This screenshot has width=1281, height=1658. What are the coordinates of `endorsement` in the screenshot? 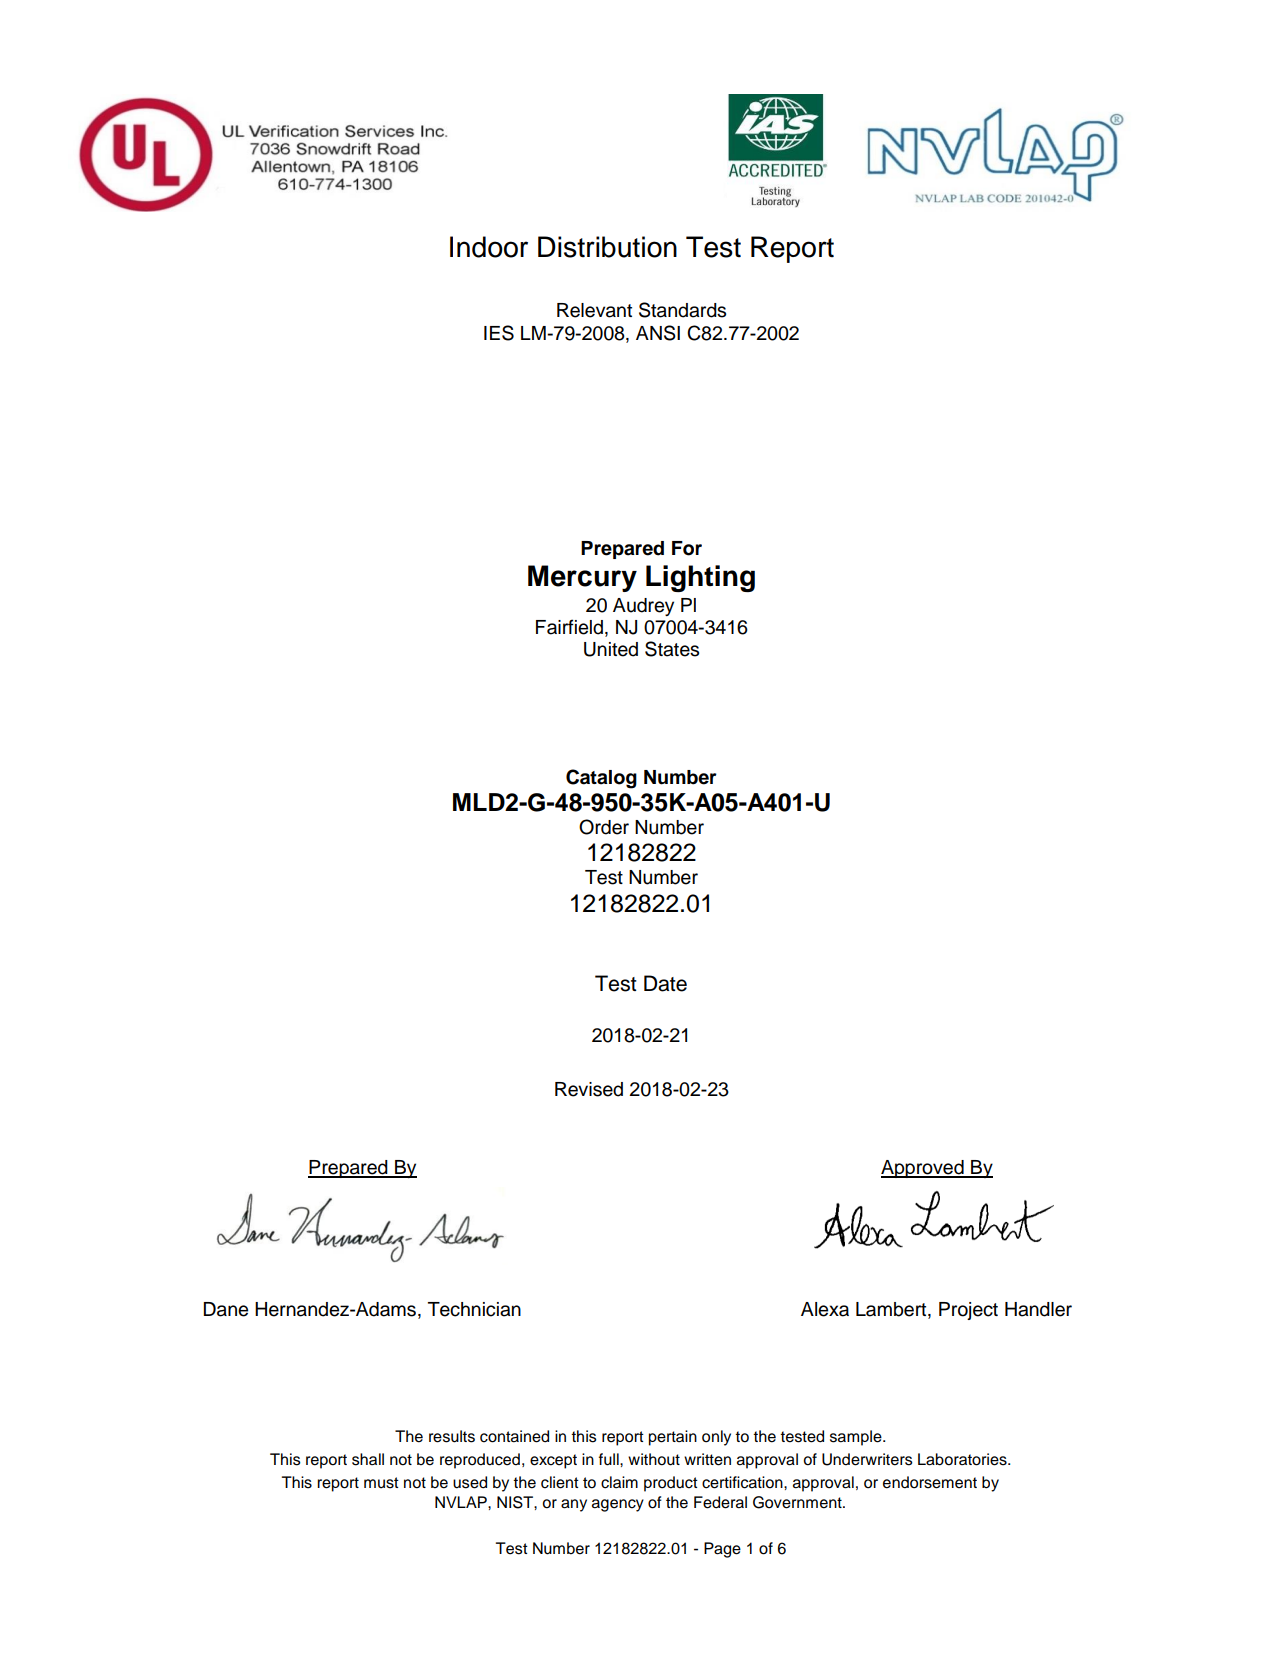 It's located at (930, 1482).
